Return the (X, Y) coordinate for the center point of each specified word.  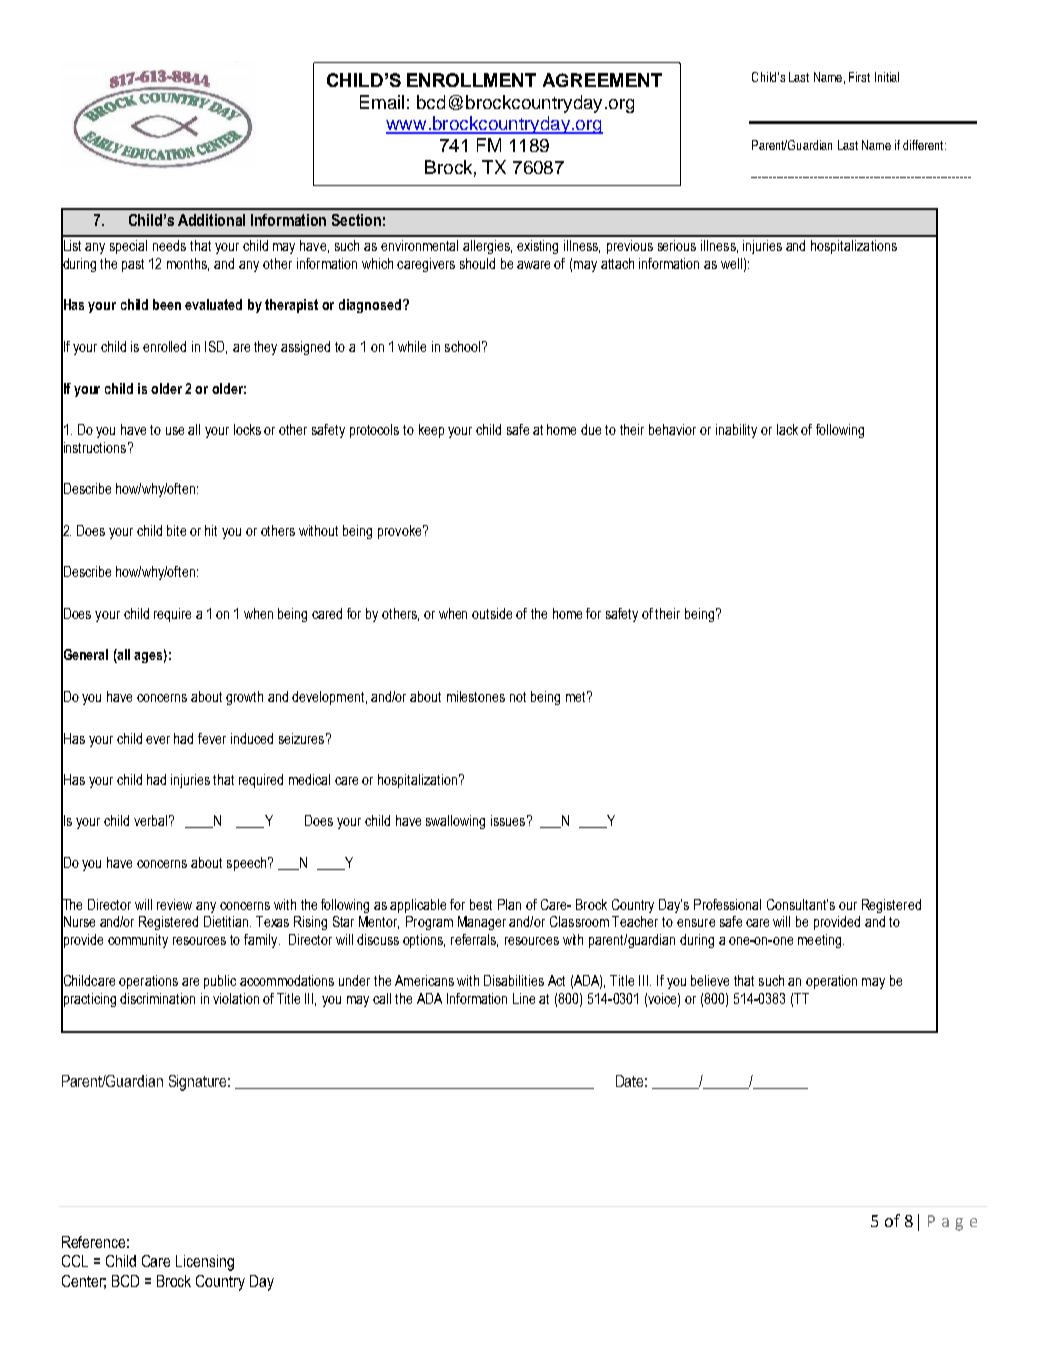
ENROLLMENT (471, 80)
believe (710, 980)
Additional (211, 220)
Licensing (205, 1263)
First (859, 77)
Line (524, 998)
